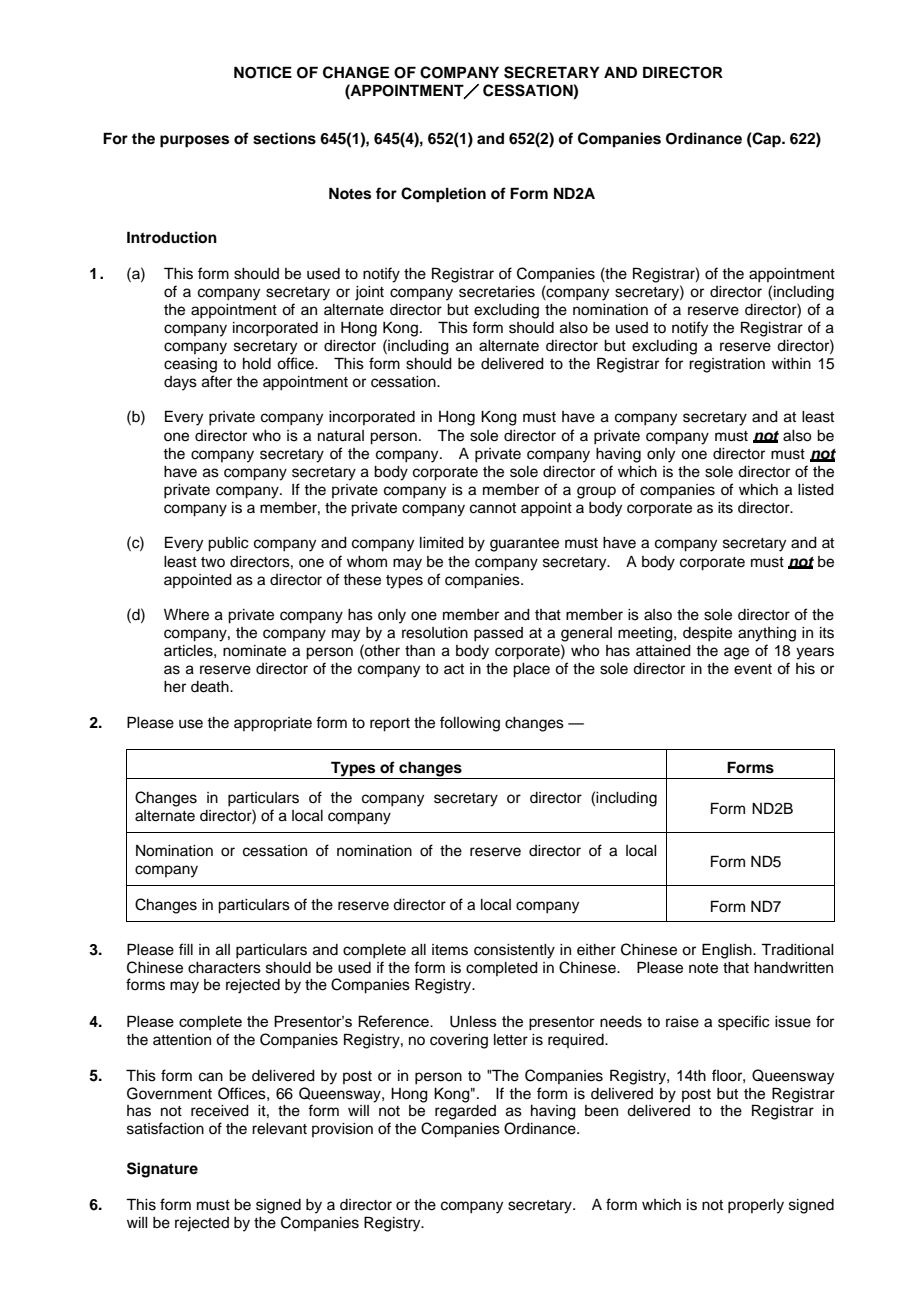 The width and height of the screenshot is (924, 1307). What do you see at coordinates (273, 724) in the screenshot?
I see `appropriate` at bounding box center [273, 724].
